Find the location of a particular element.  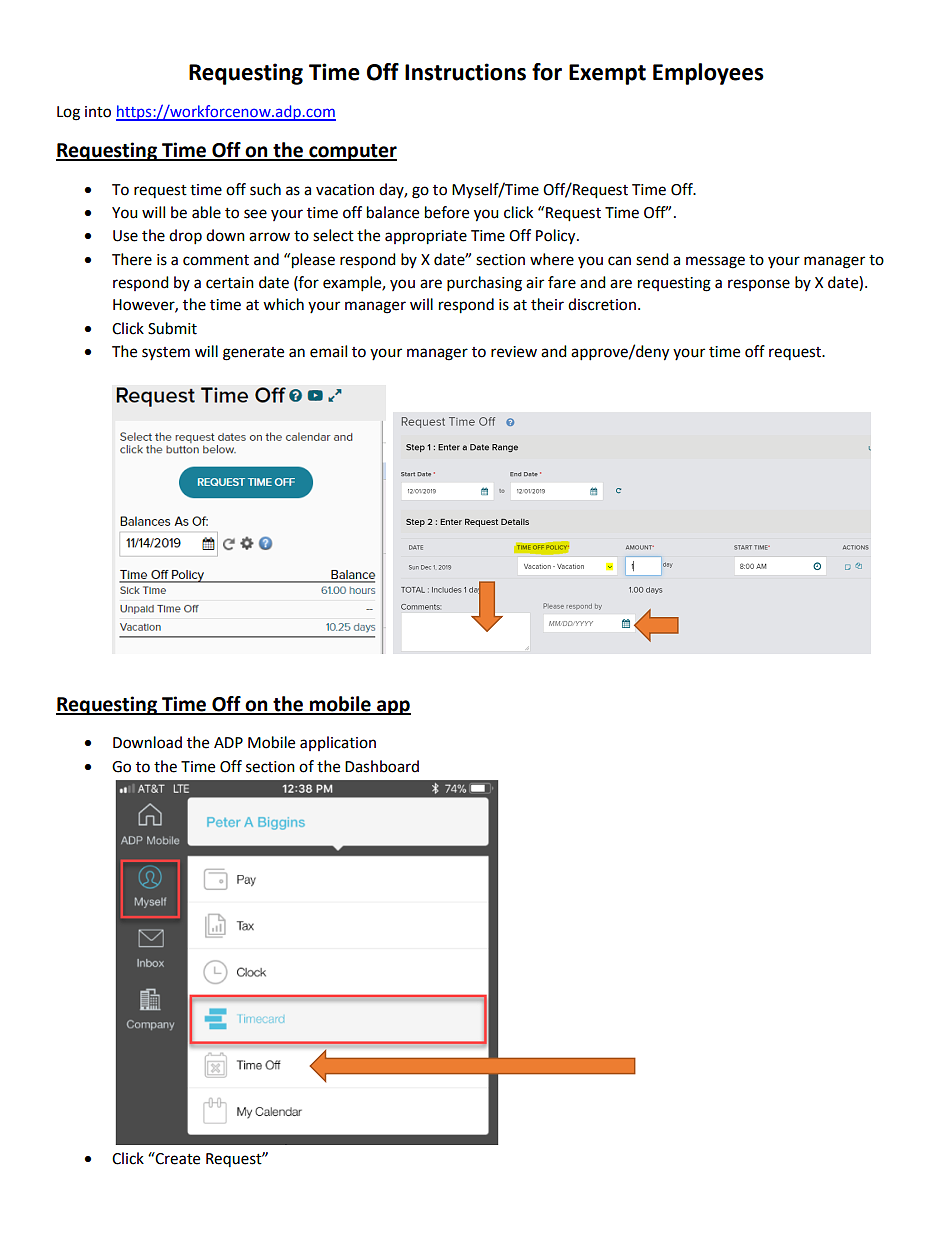

system is located at coordinates (166, 353).
